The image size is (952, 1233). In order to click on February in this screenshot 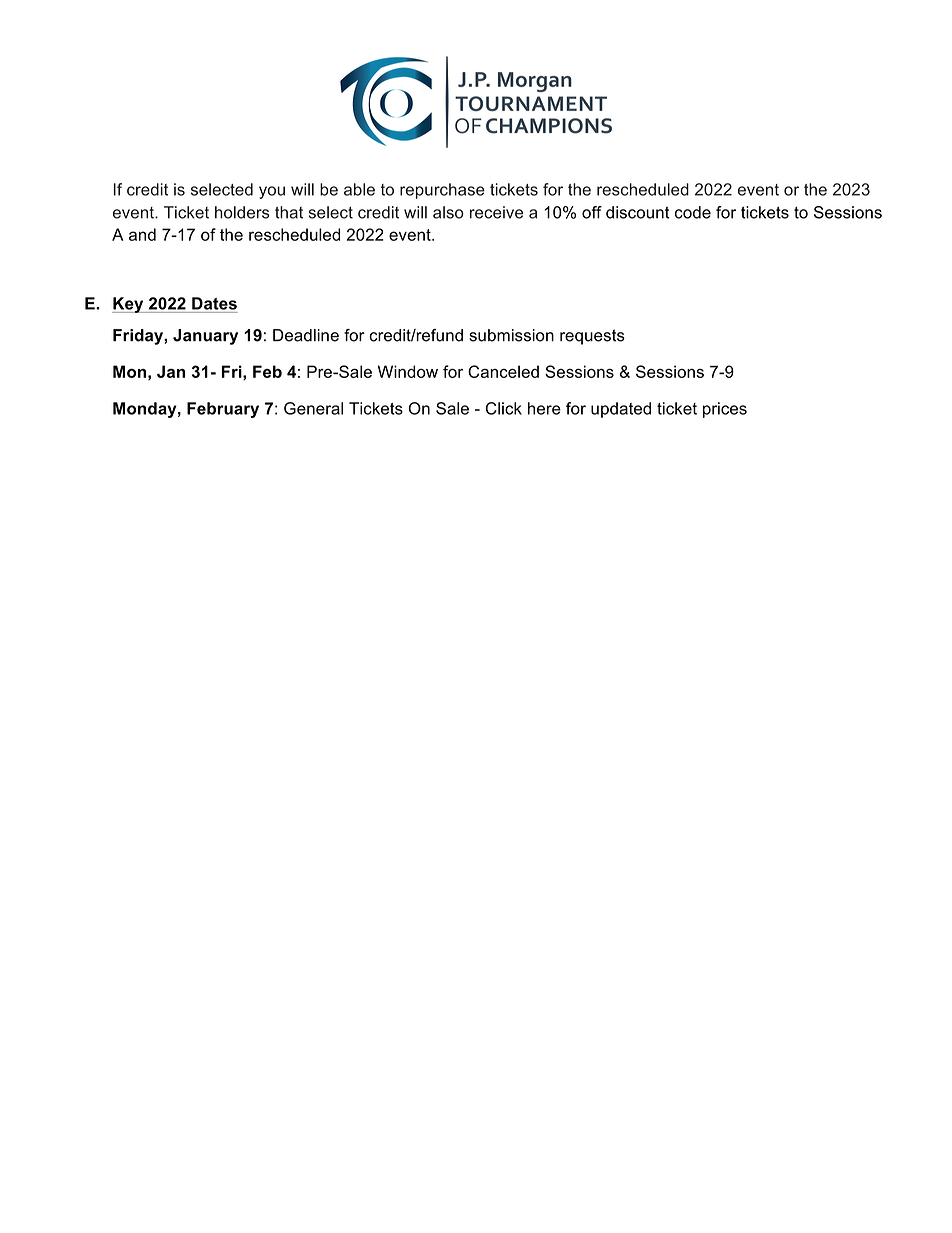, I will do `click(223, 410)`.
